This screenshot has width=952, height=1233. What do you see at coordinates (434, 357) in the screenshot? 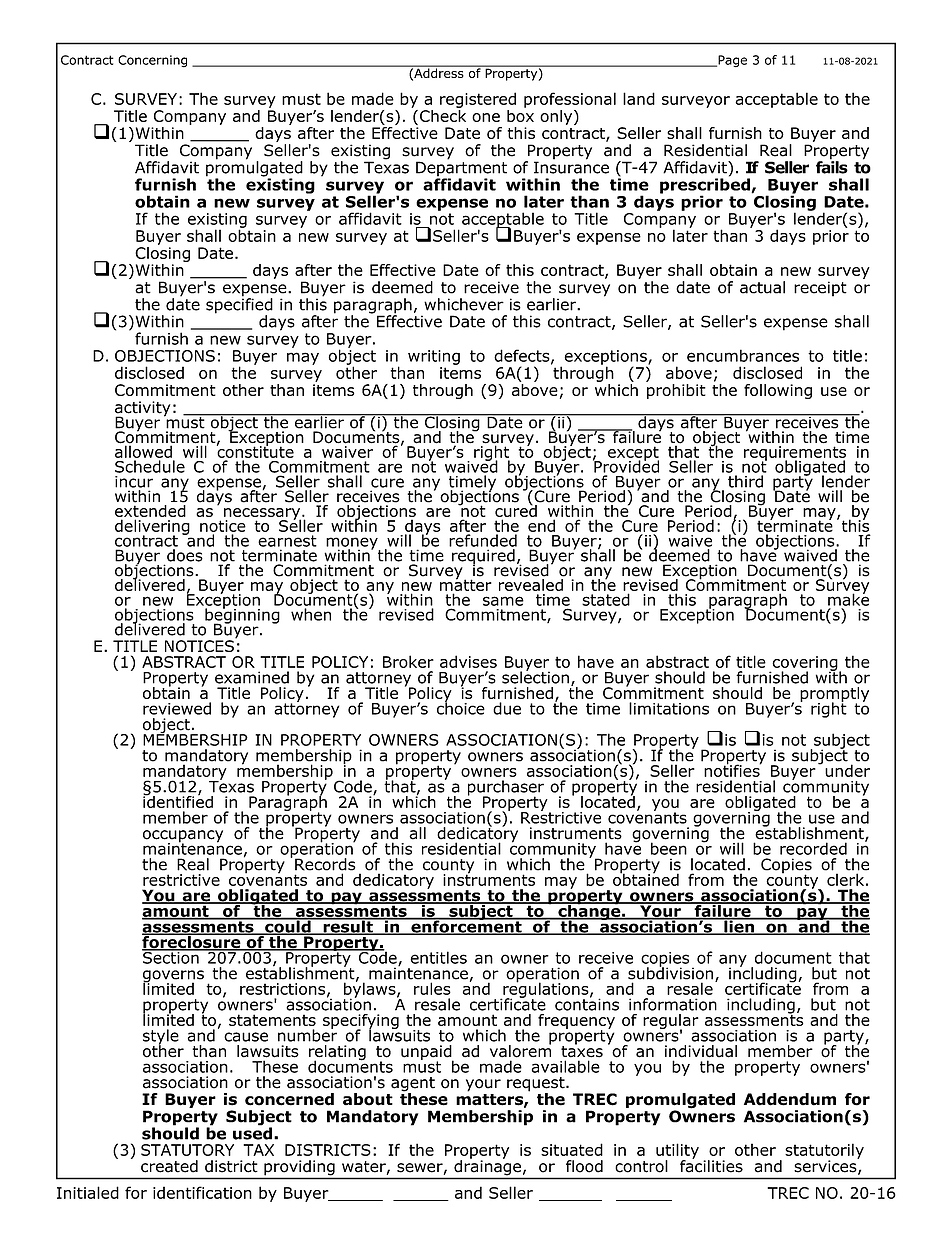
I see `writing` at bounding box center [434, 357].
